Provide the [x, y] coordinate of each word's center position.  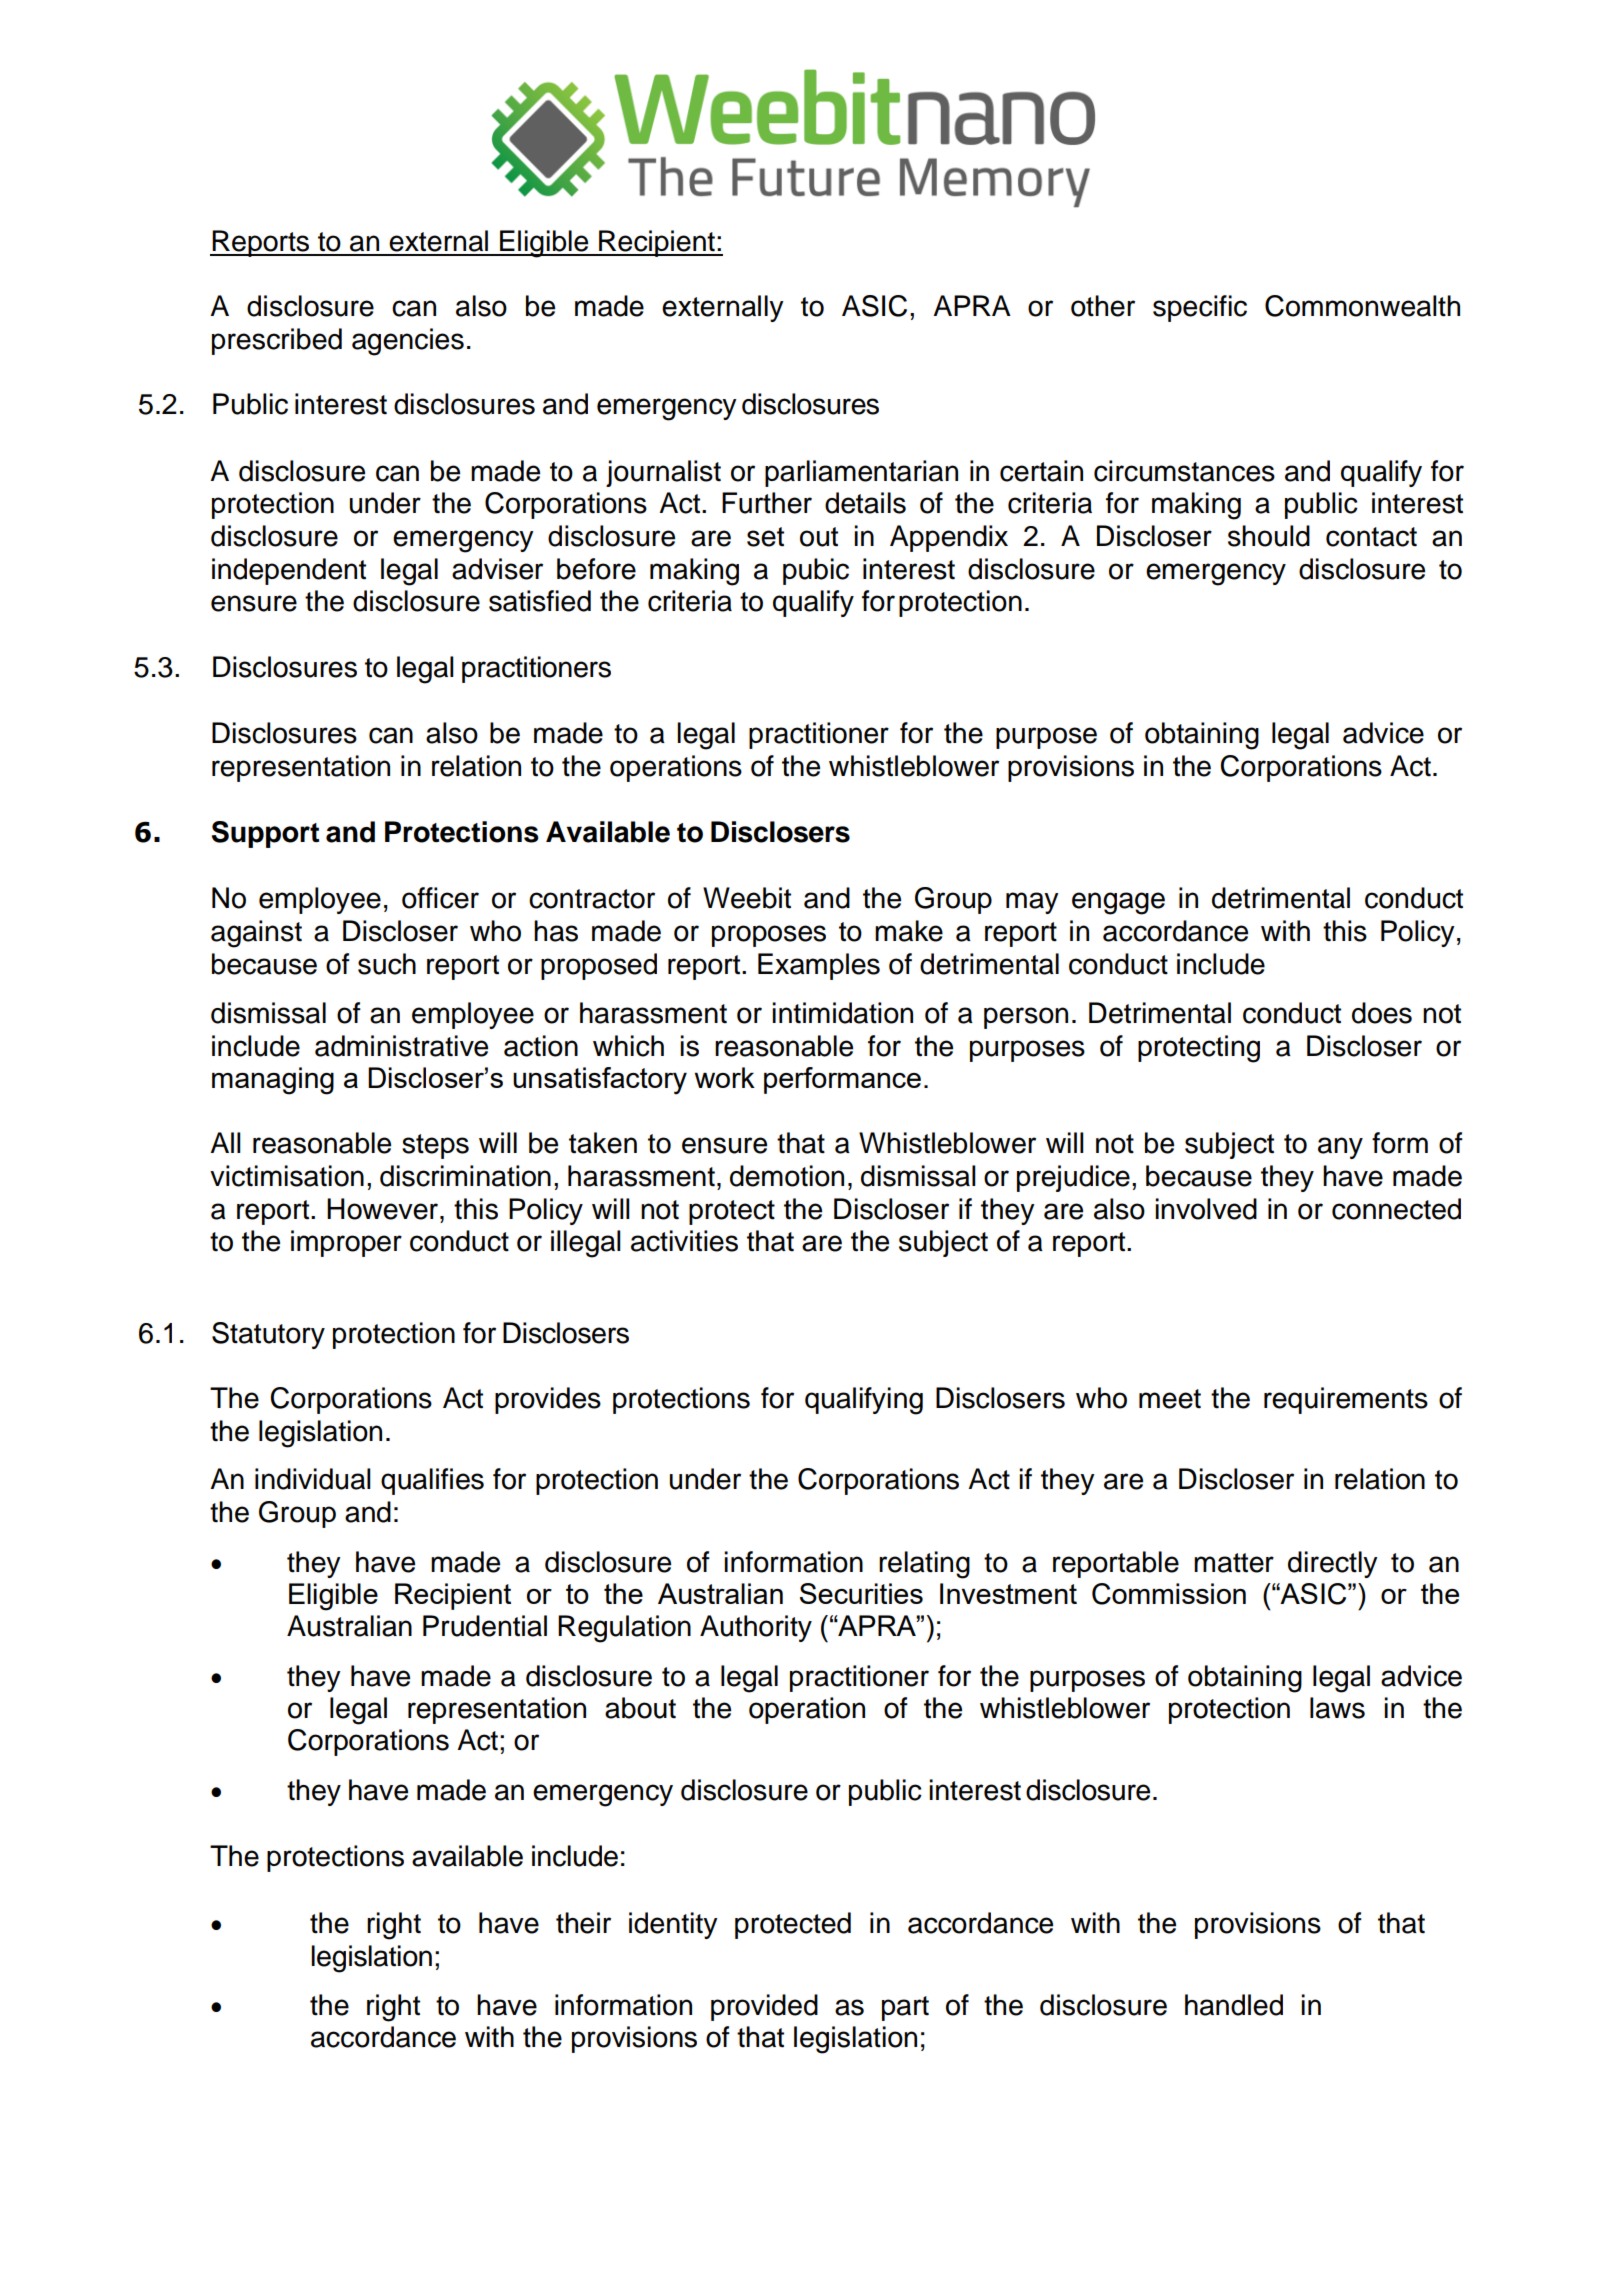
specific [1200, 308]
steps [435, 1146]
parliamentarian [861, 473]
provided [764, 2007]
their [583, 1923]
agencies [408, 342]
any [1340, 1148]
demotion [787, 1176]
